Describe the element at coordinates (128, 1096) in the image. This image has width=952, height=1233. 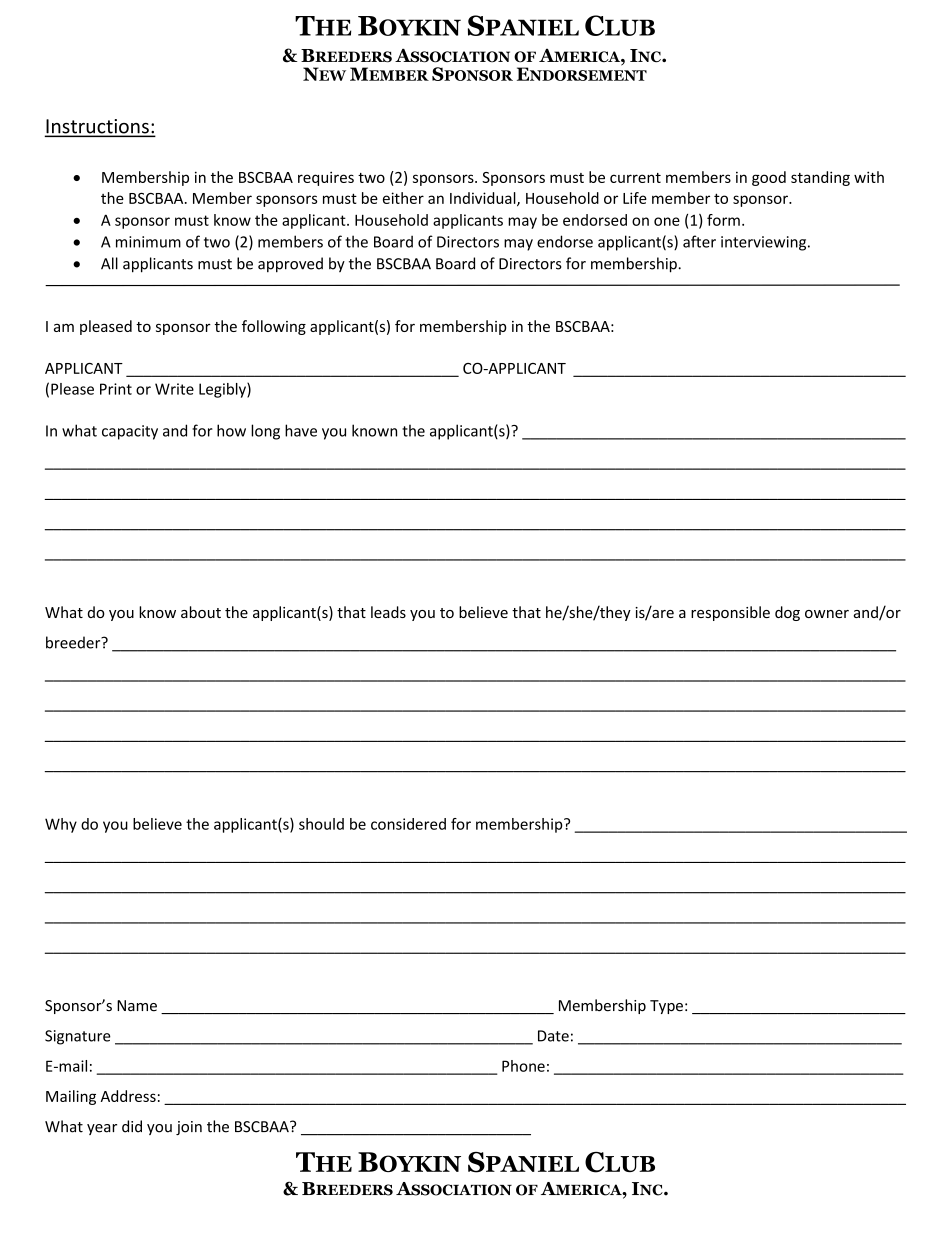
I see `Address` at that location.
